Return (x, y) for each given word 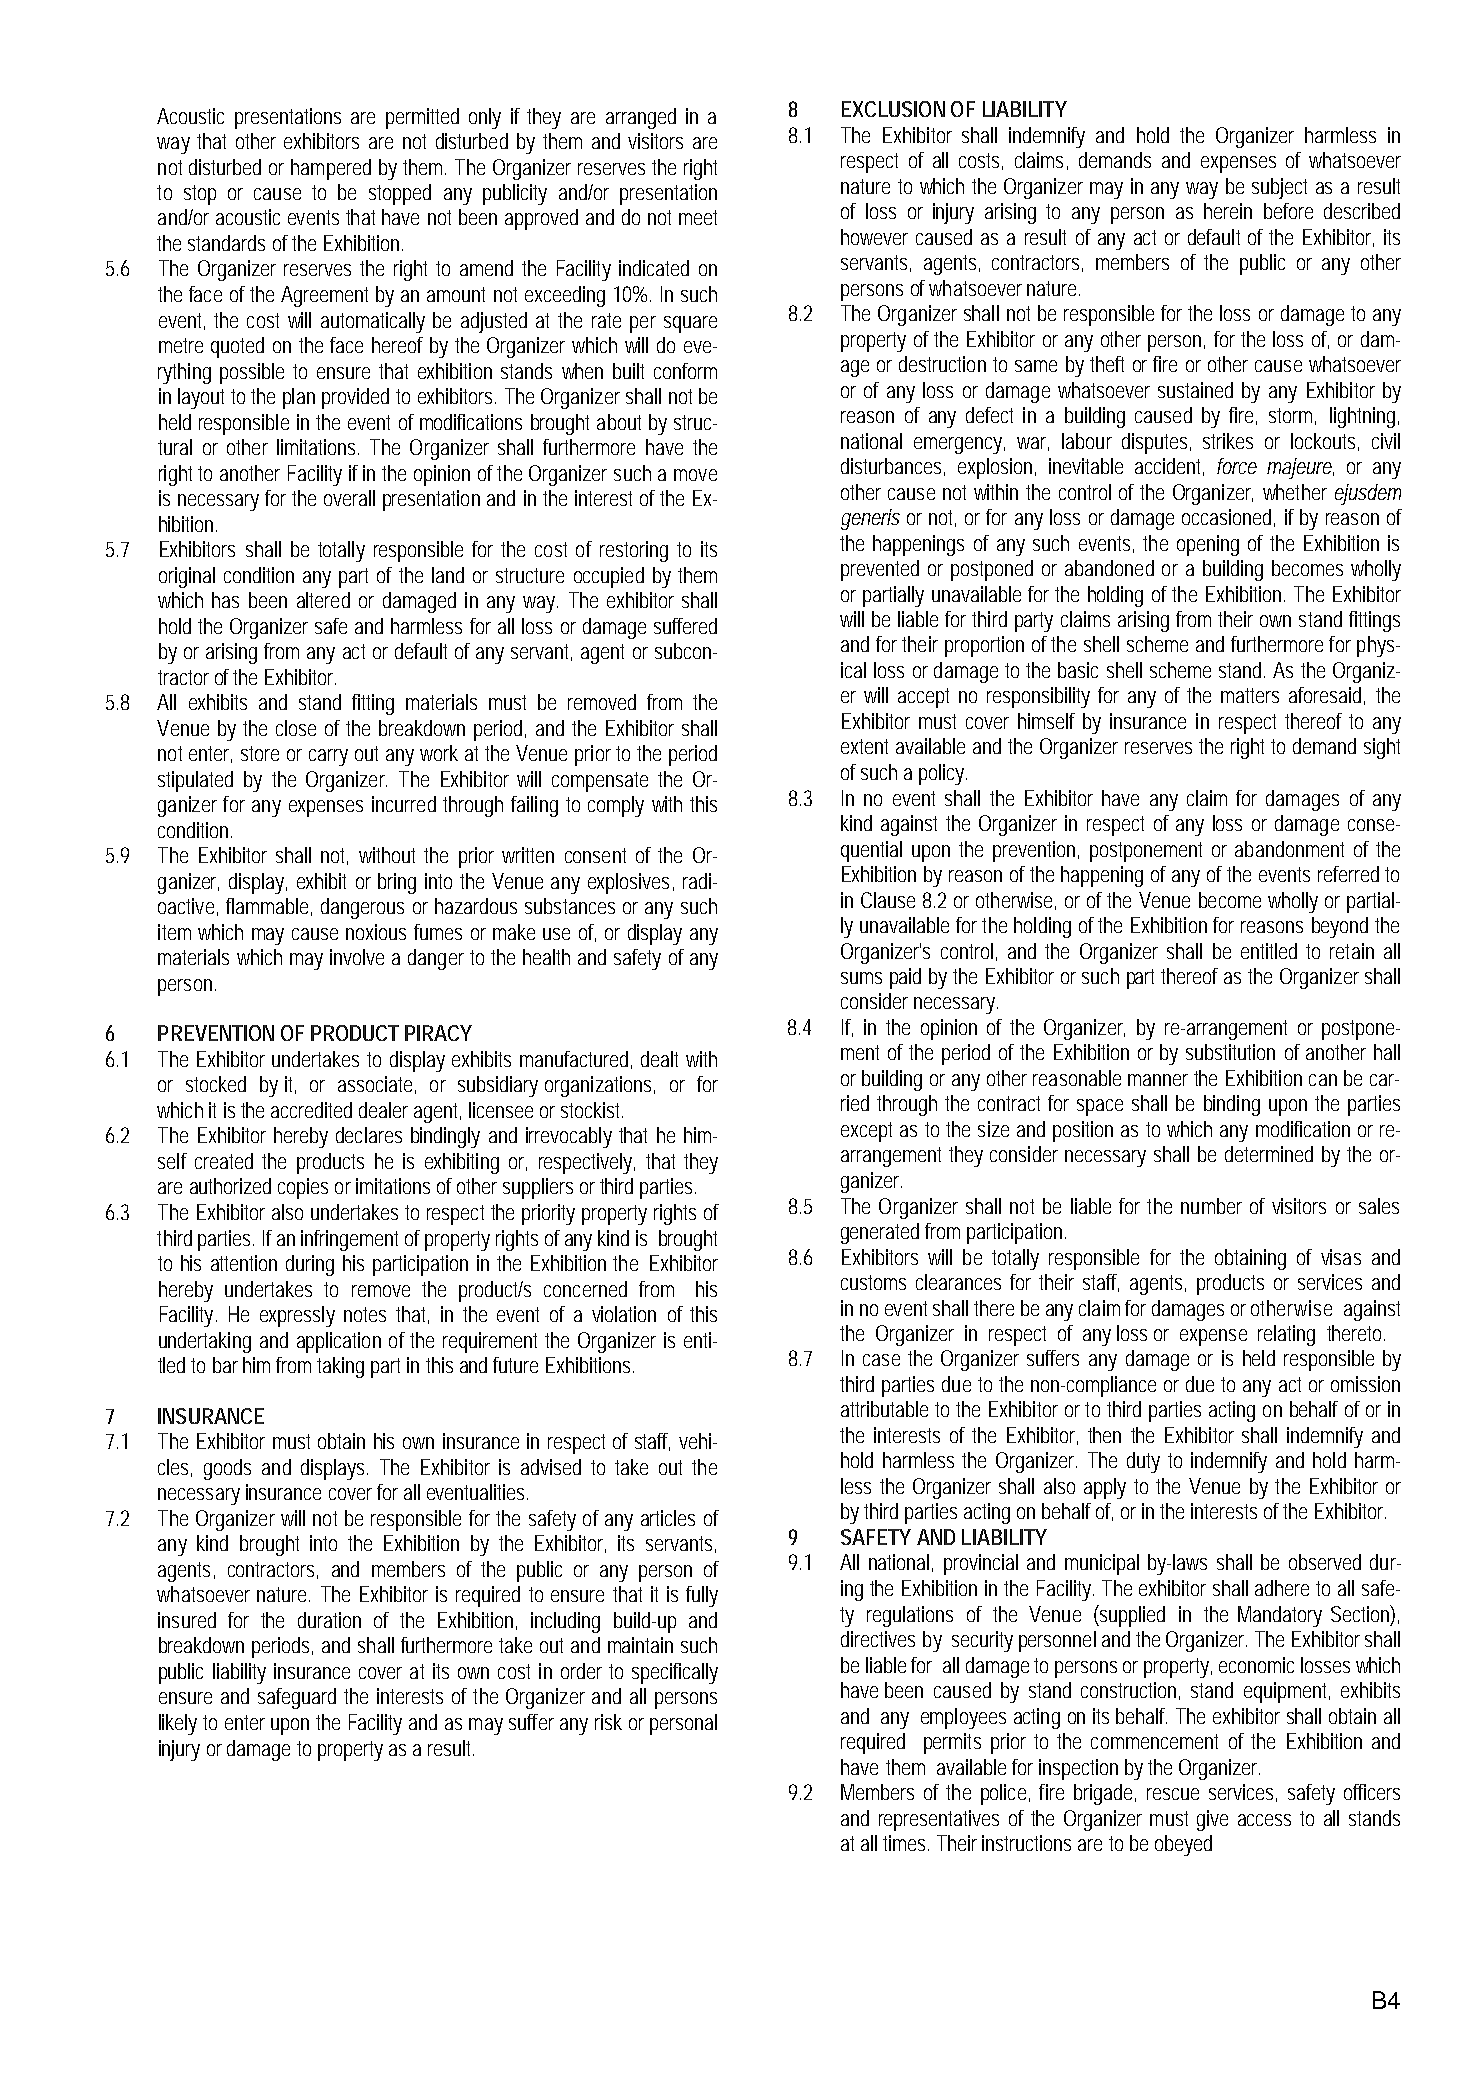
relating (1286, 1335)
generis (870, 519)
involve (357, 957)
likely (178, 1724)
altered (323, 600)
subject (1279, 188)
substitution (1230, 1052)
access (1264, 1820)
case (881, 1360)
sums (861, 978)
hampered (331, 169)
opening (1208, 545)
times (906, 1843)
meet (698, 217)
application (339, 1342)
